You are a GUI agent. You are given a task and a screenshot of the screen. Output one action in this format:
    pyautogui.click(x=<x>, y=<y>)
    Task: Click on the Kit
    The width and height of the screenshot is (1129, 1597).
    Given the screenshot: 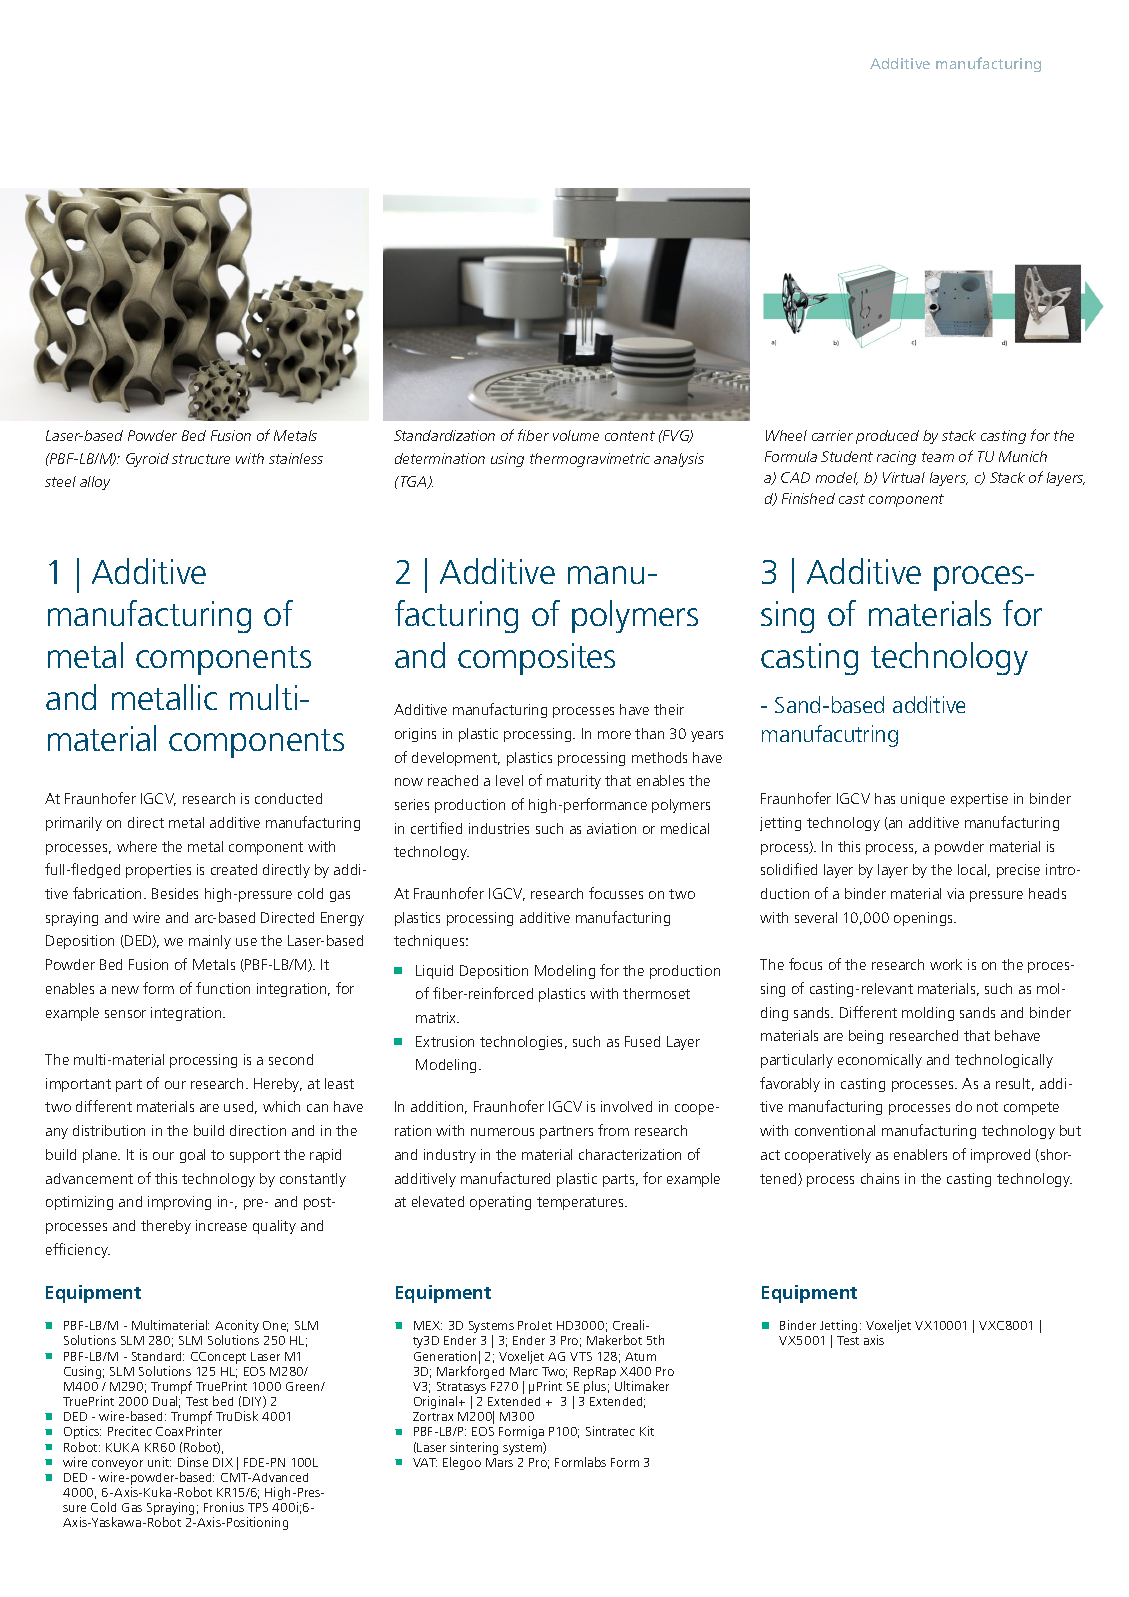 What is the action you would take?
    pyautogui.click(x=647, y=1431)
